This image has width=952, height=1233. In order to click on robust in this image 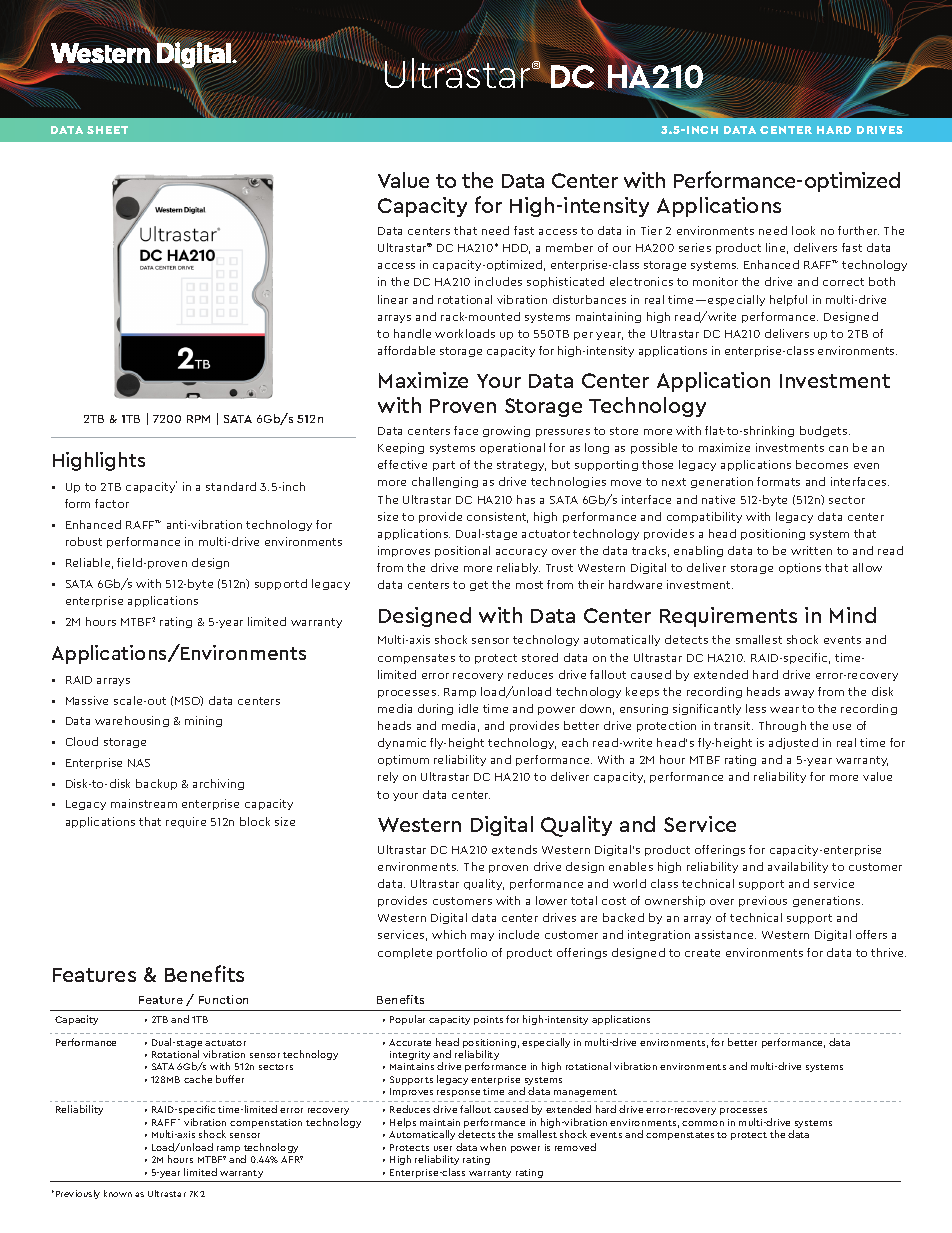, I will do `click(84, 541)`.
